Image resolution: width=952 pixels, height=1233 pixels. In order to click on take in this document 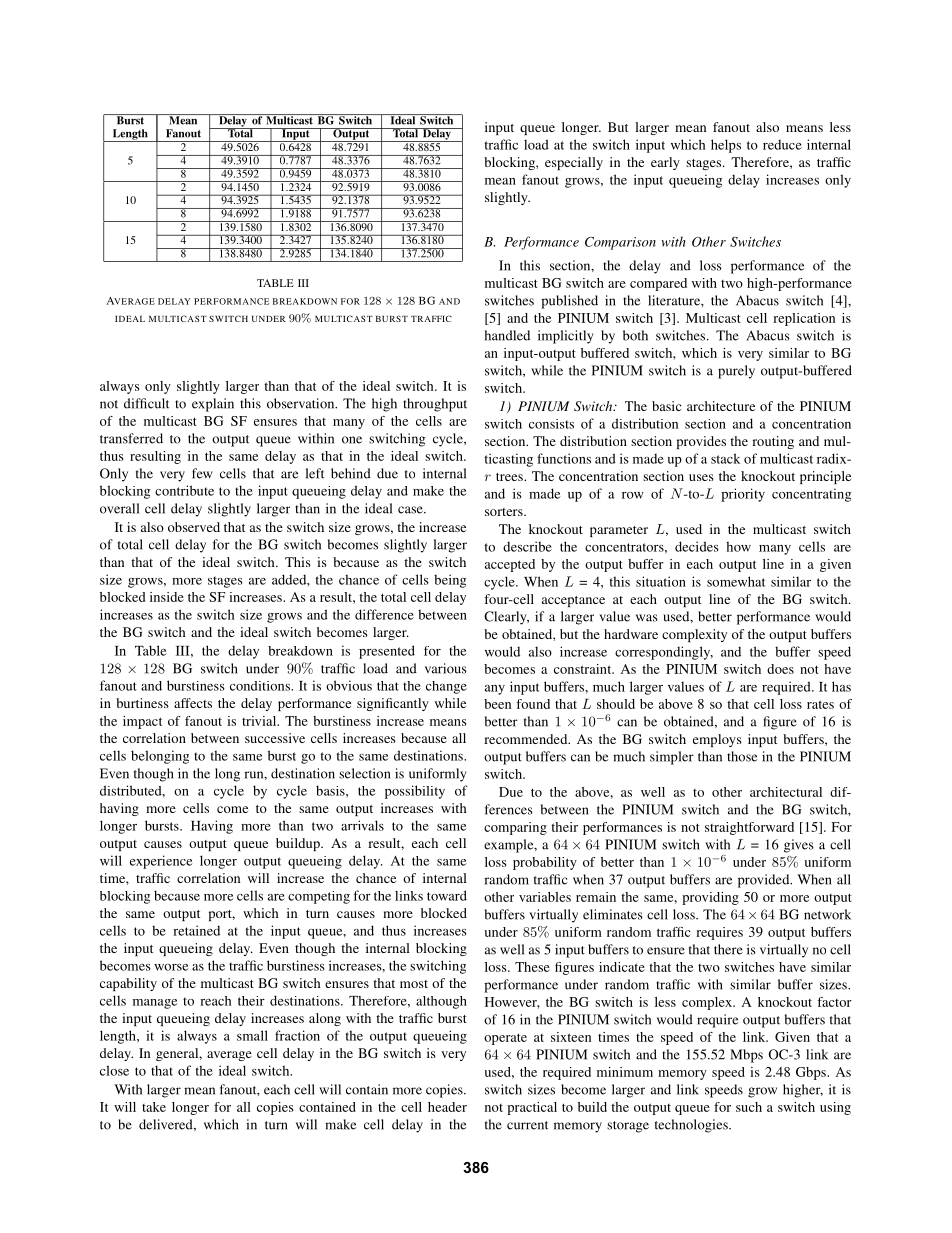, I will do `click(154, 1107)`.
